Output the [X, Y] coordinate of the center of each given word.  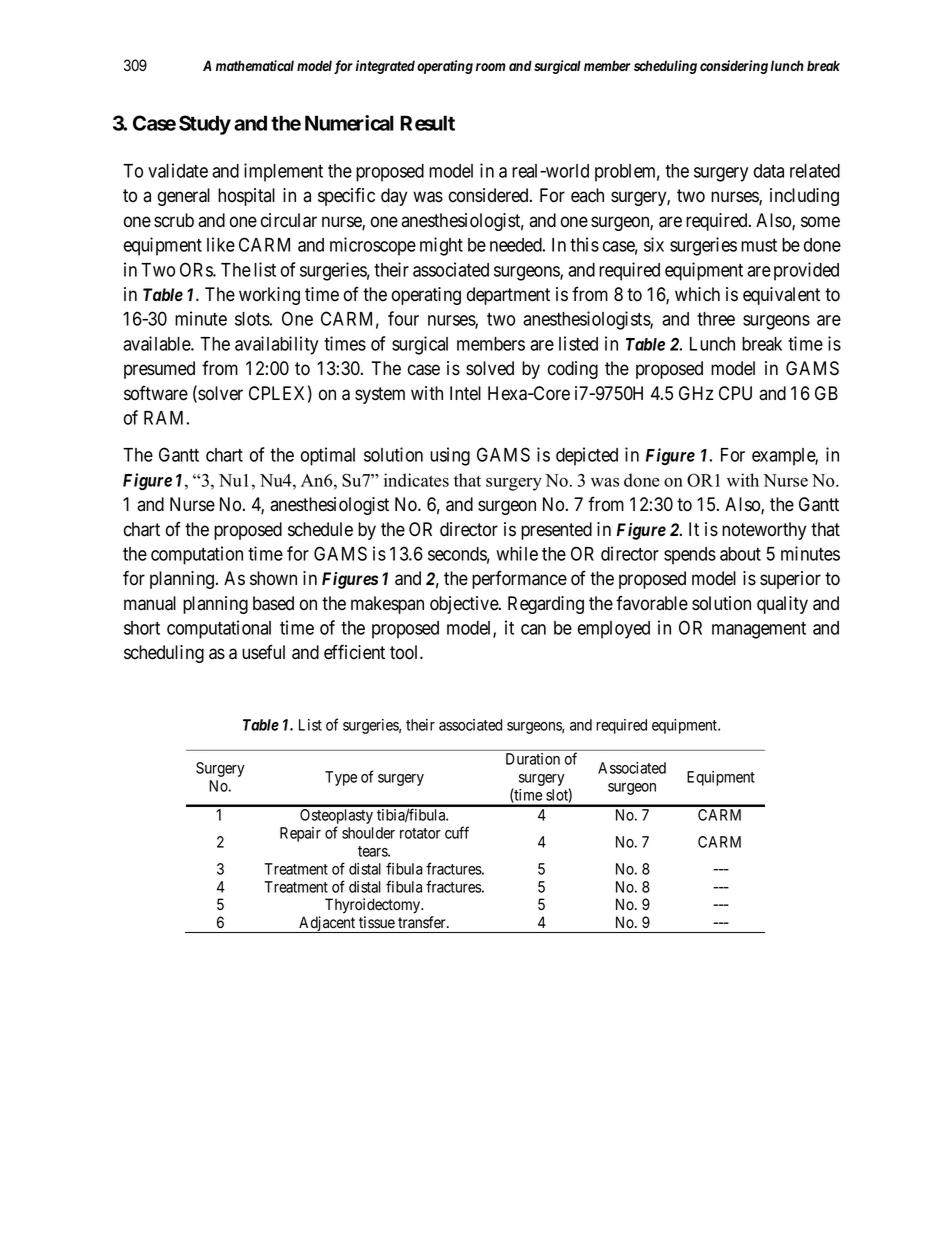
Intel [465, 393]
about [740, 554]
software [156, 393]
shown [273, 578]
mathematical [255, 65]
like [221, 244]
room [491, 67]
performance [519, 579]
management [759, 630]
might [441, 246]
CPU [735, 393]
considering [734, 67]
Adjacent [327, 924]
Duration [533, 759]
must [759, 245]
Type [341, 778]
